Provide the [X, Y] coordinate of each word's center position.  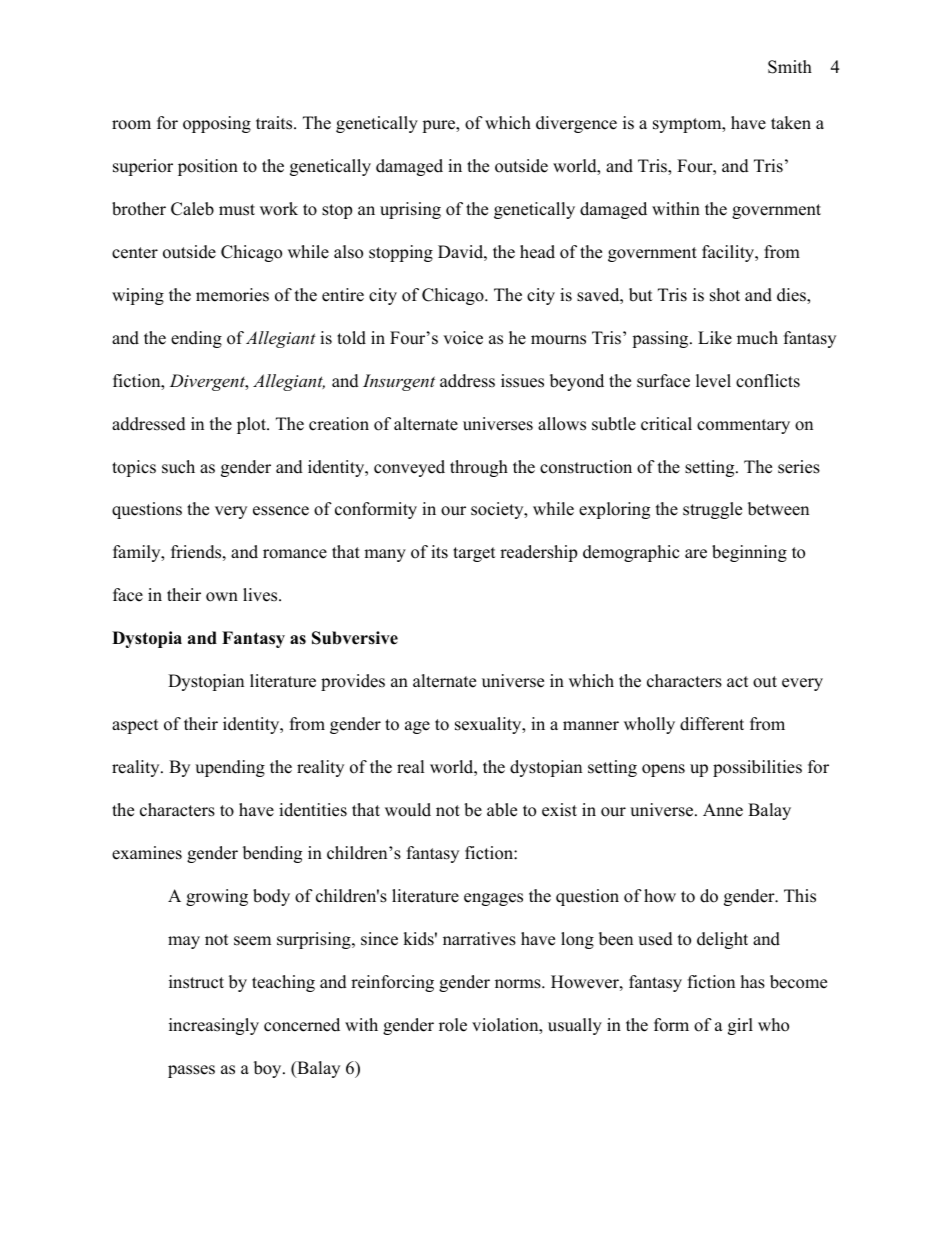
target [474, 554]
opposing [217, 124]
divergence [576, 124]
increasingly [214, 1026]
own [222, 597]
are [696, 554]
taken [791, 123]
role [453, 1025]
